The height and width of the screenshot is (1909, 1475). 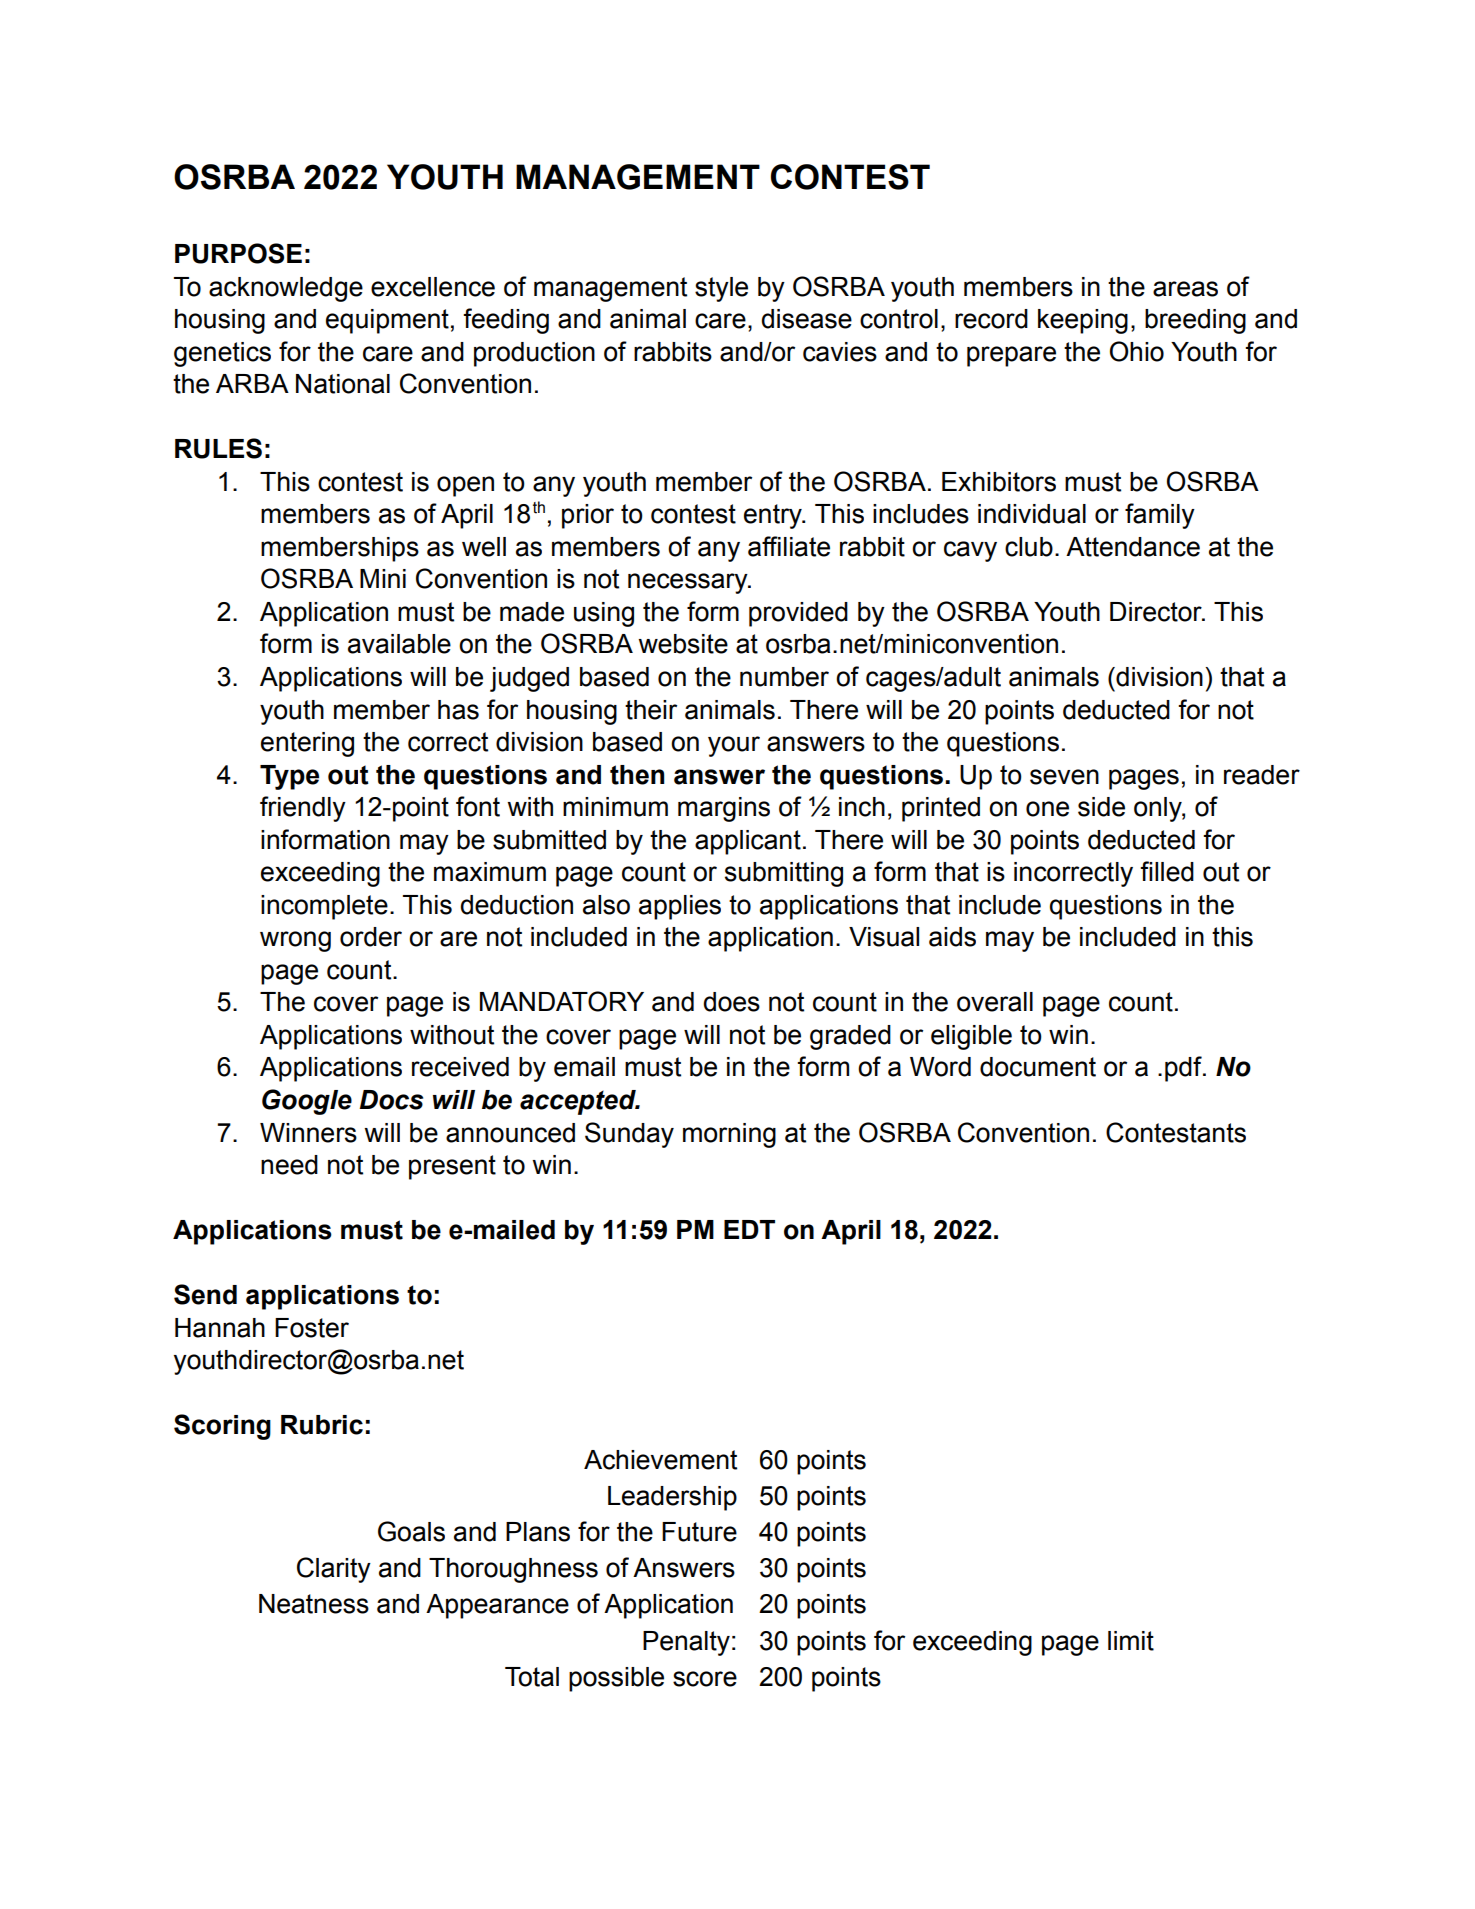 What do you see at coordinates (314, 1604) in the screenshot?
I see `Neatness` at bounding box center [314, 1604].
